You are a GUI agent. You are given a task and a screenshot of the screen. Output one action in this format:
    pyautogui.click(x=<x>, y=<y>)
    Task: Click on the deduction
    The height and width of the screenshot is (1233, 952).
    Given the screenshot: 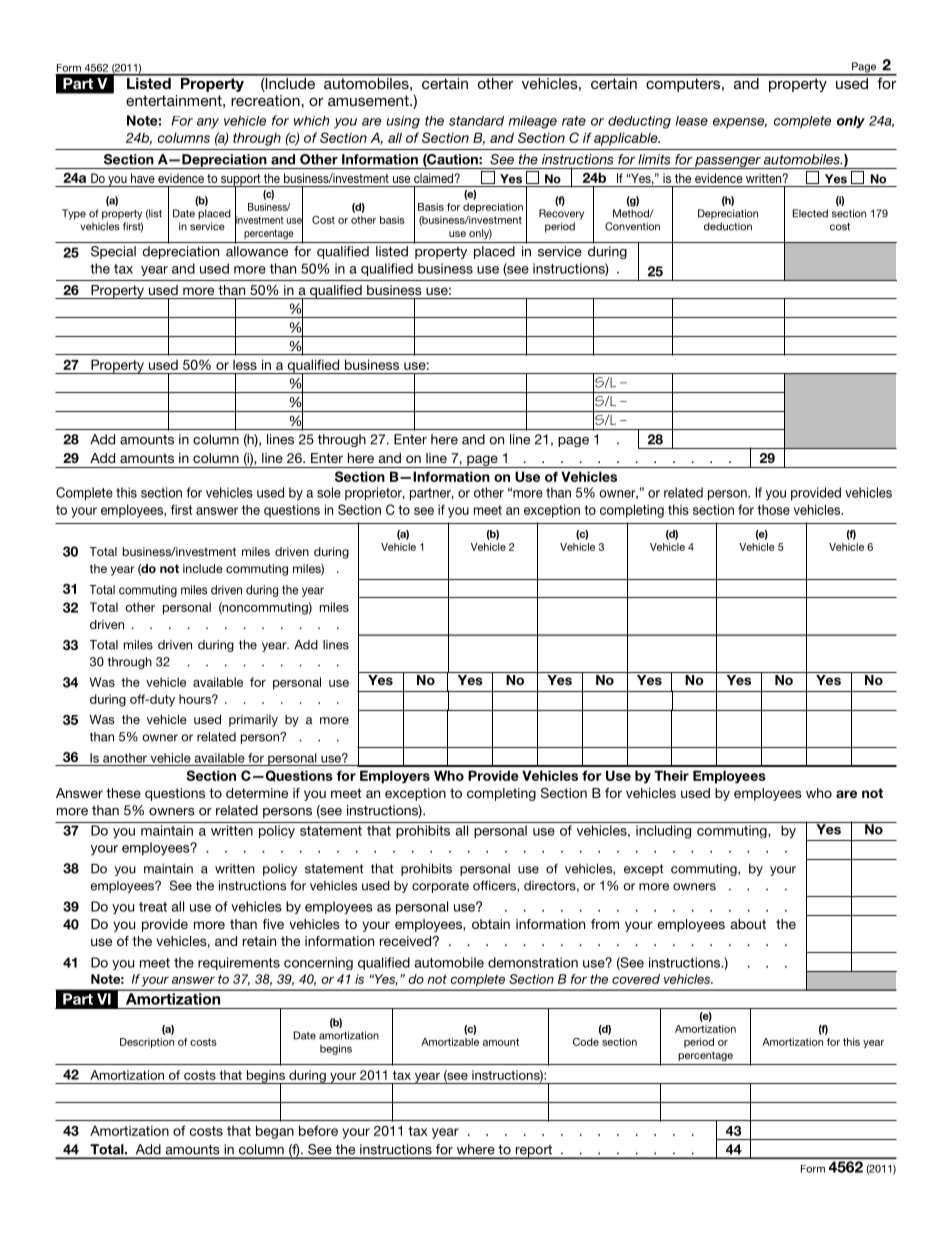 What is the action you would take?
    pyautogui.click(x=728, y=226)
